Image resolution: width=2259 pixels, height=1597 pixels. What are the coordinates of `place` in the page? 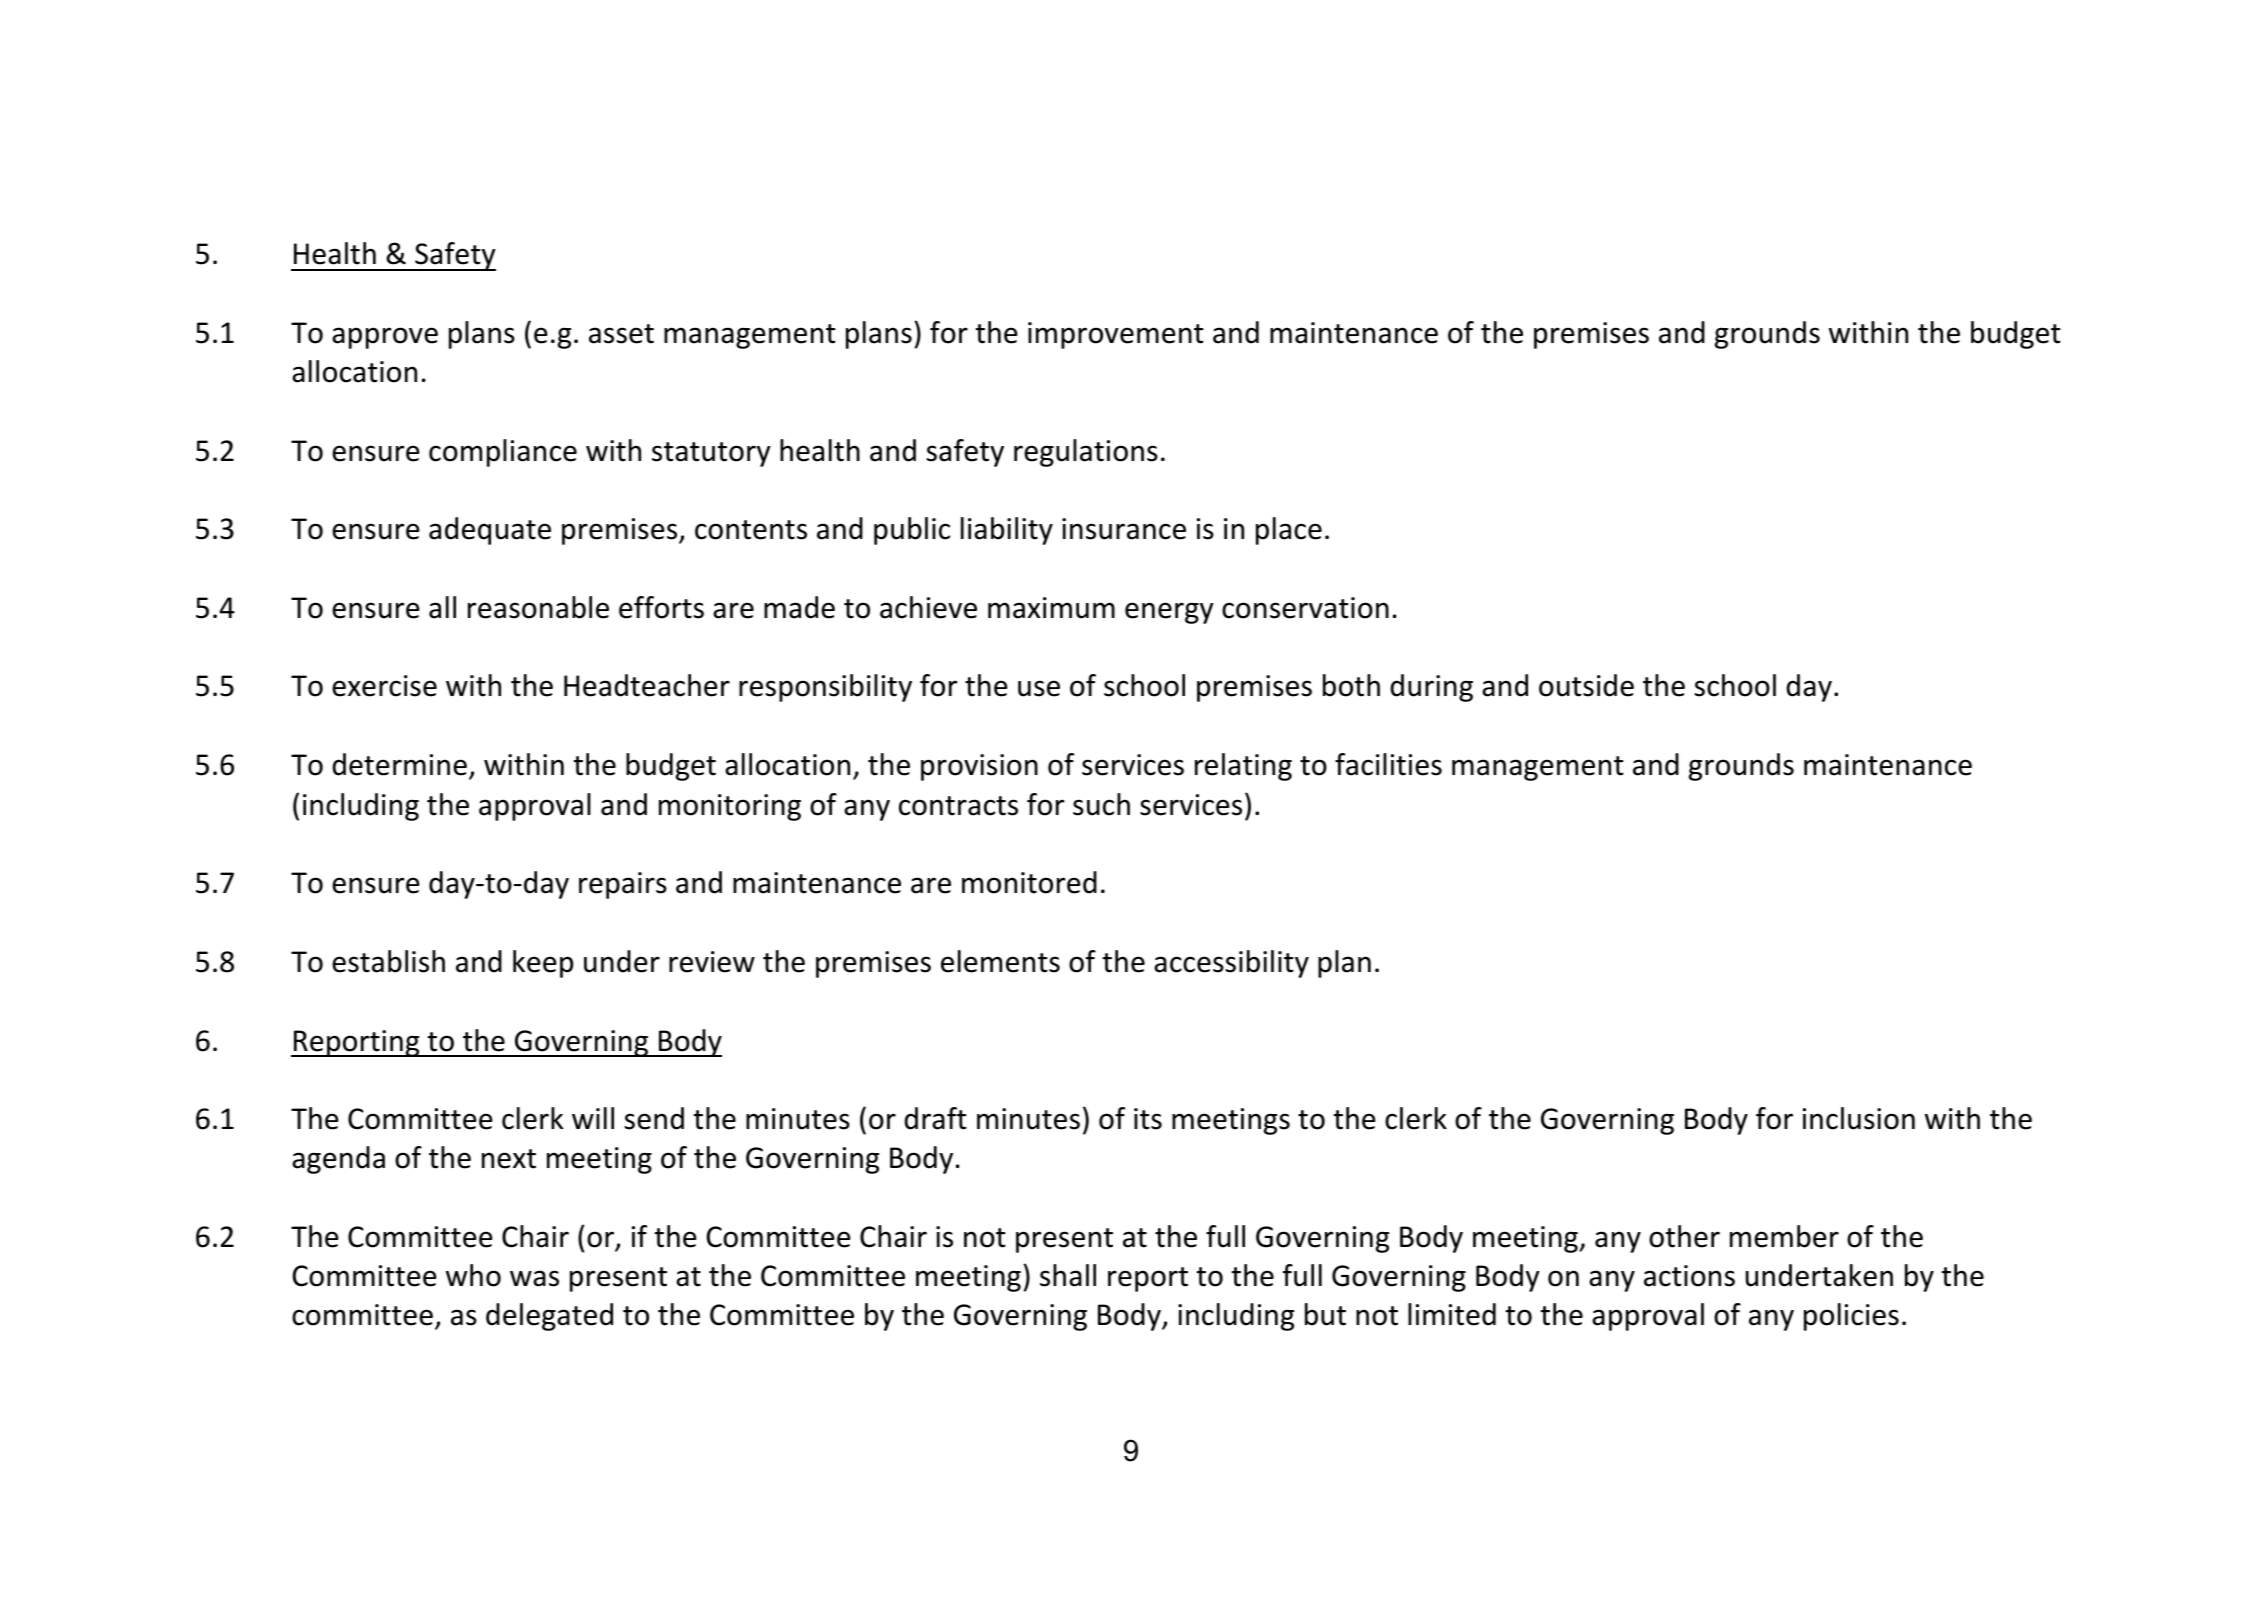 It's located at (1289, 531).
